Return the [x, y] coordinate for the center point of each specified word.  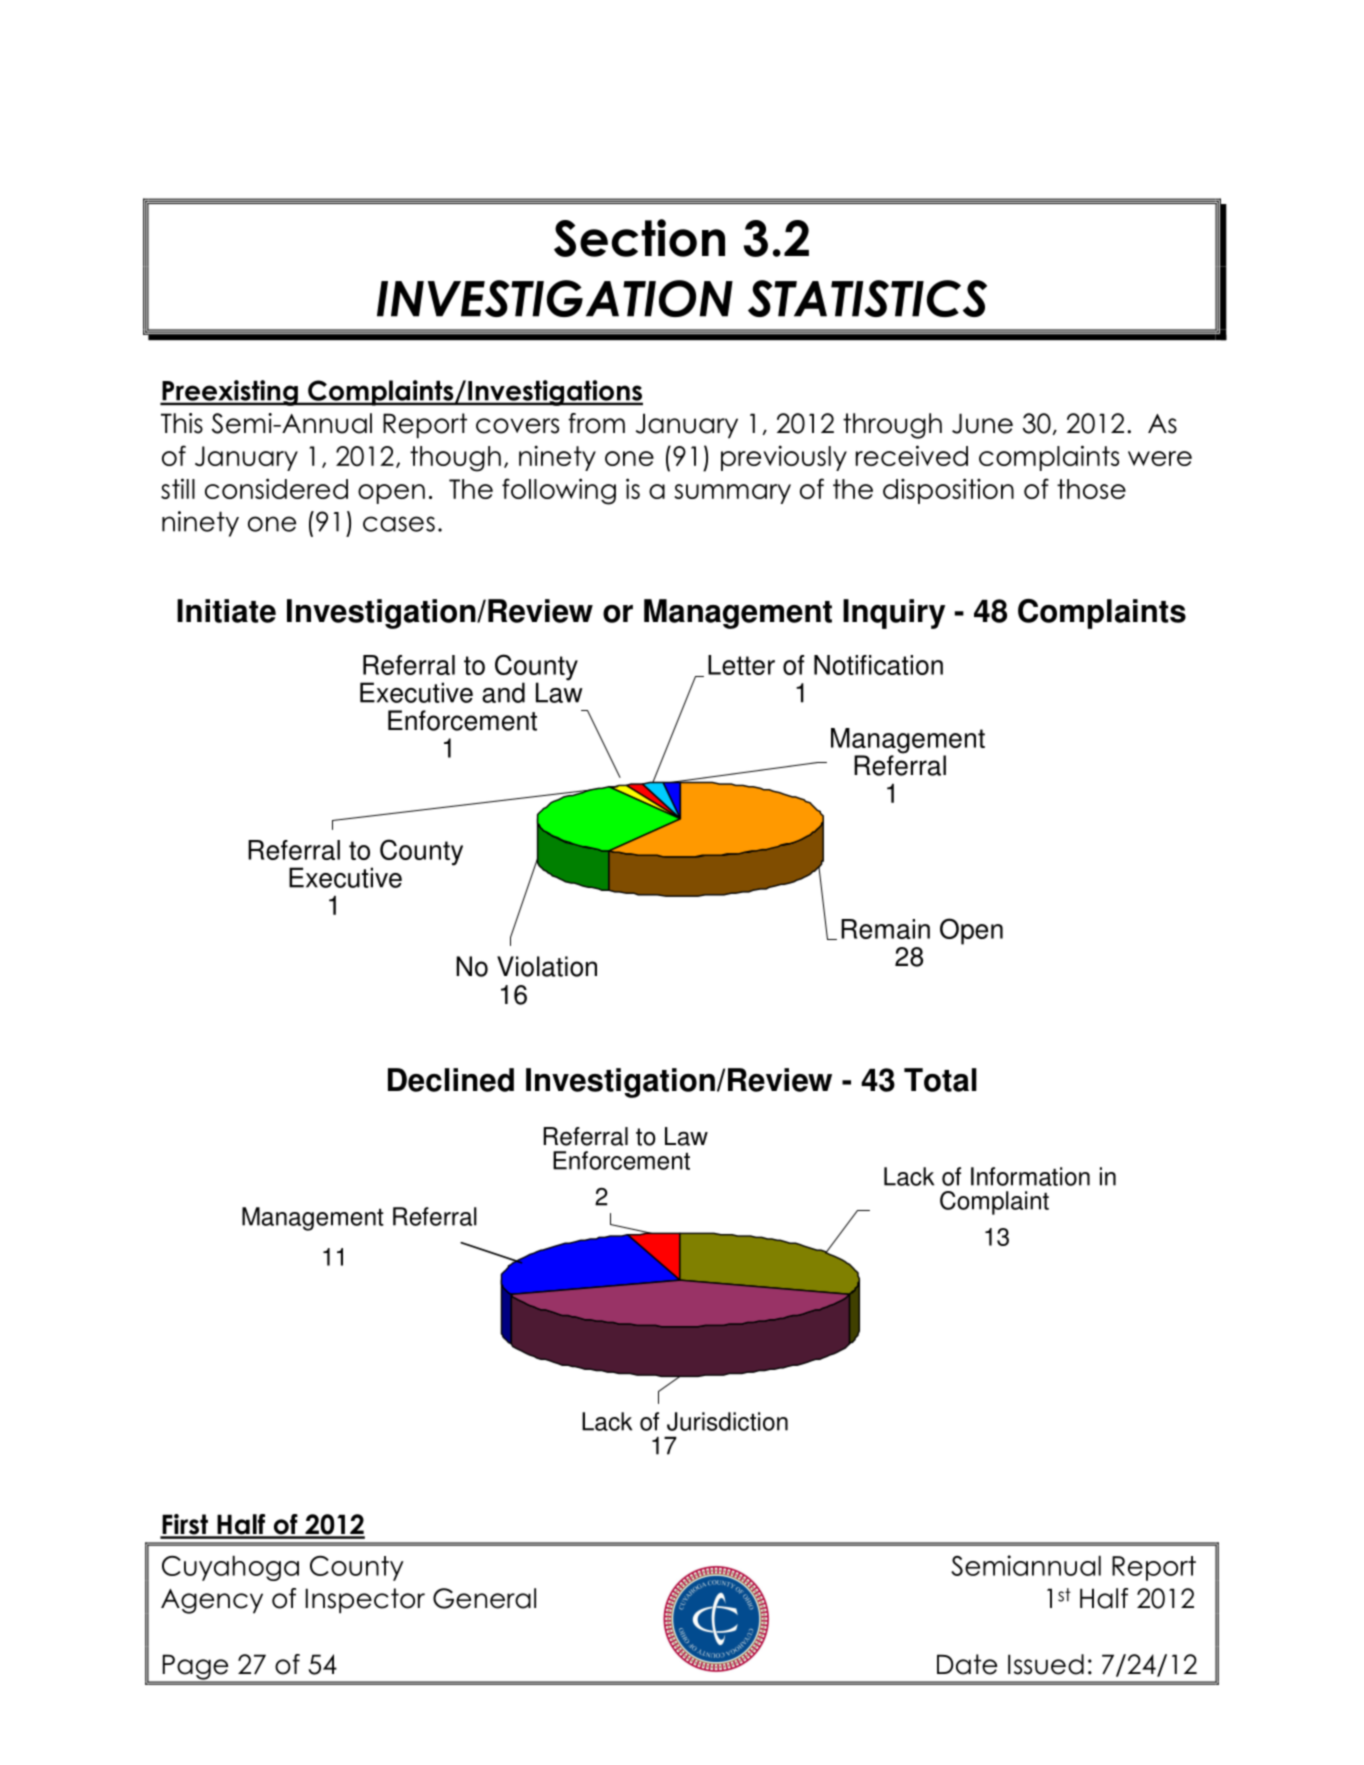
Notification [878, 665]
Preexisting [230, 393]
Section [639, 238]
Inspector [365, 1601]
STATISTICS [867, 298]
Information [1030, 1176]
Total [940, 1080]
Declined [451, 1080]
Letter [741, 665]
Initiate [226, 611]
